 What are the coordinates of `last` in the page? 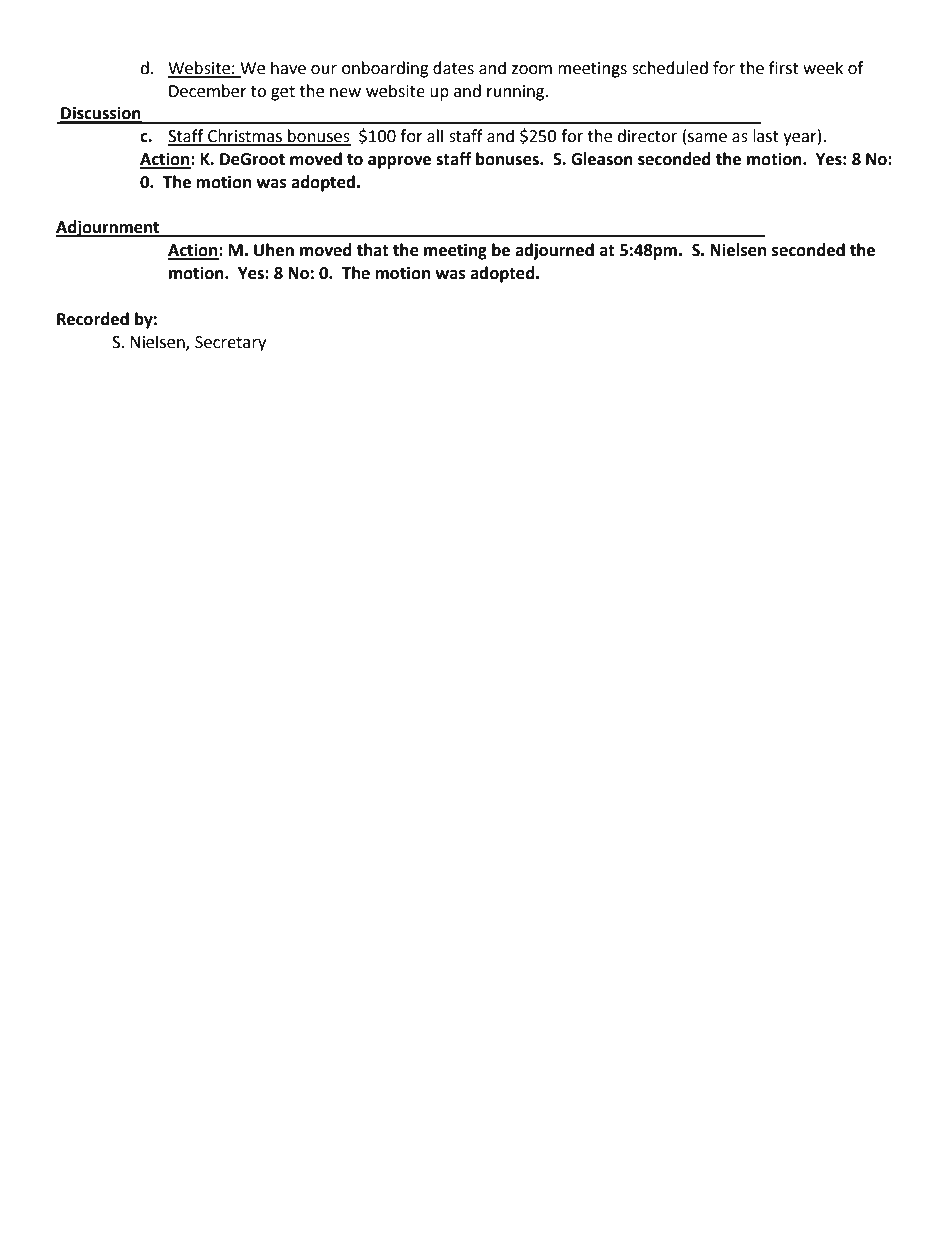 It's located at (766, 136).
